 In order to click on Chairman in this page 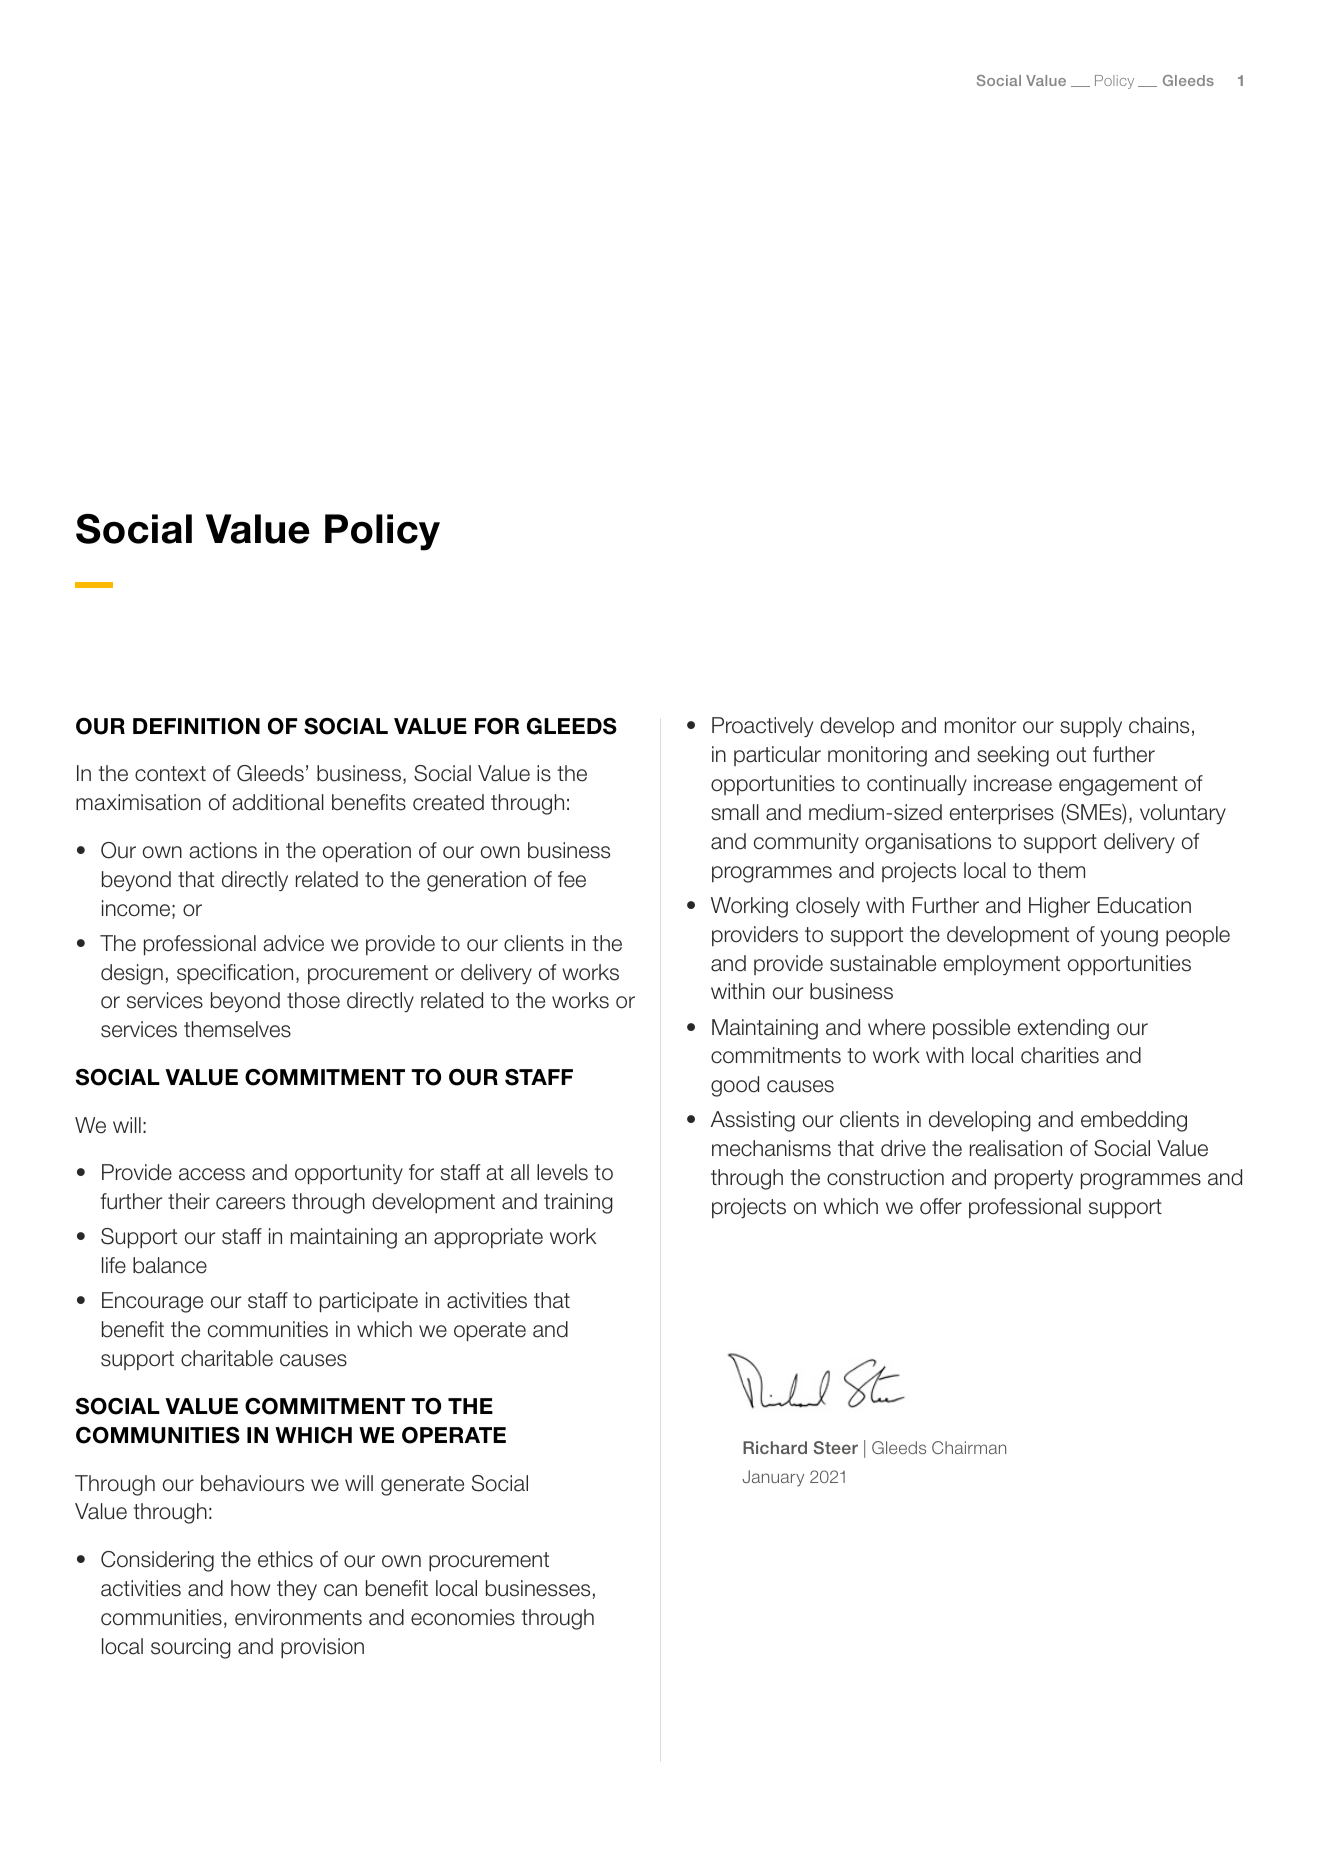, I will do `click(969, 1447)`.
